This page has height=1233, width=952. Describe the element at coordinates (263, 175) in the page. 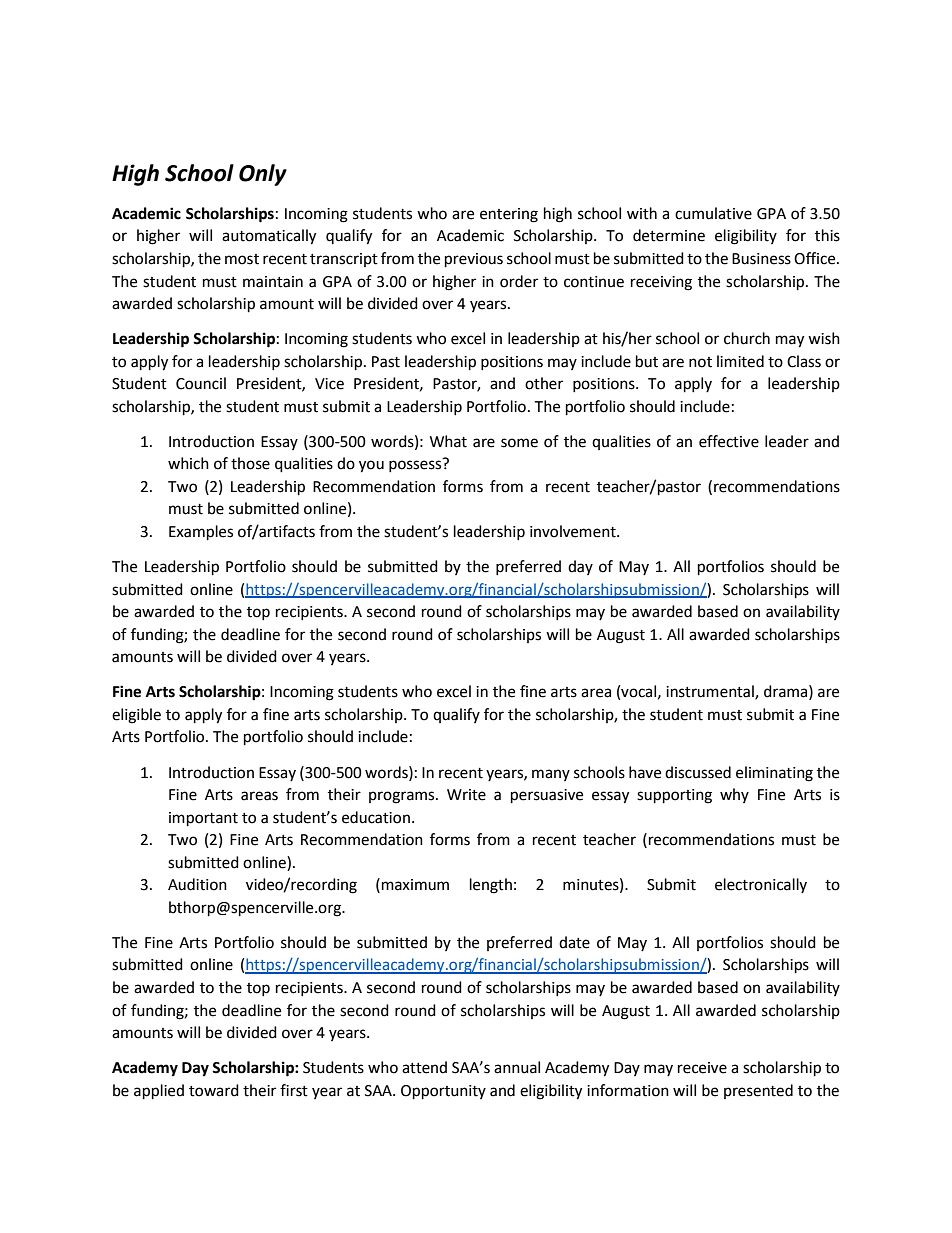

I see `Only` at that location.
